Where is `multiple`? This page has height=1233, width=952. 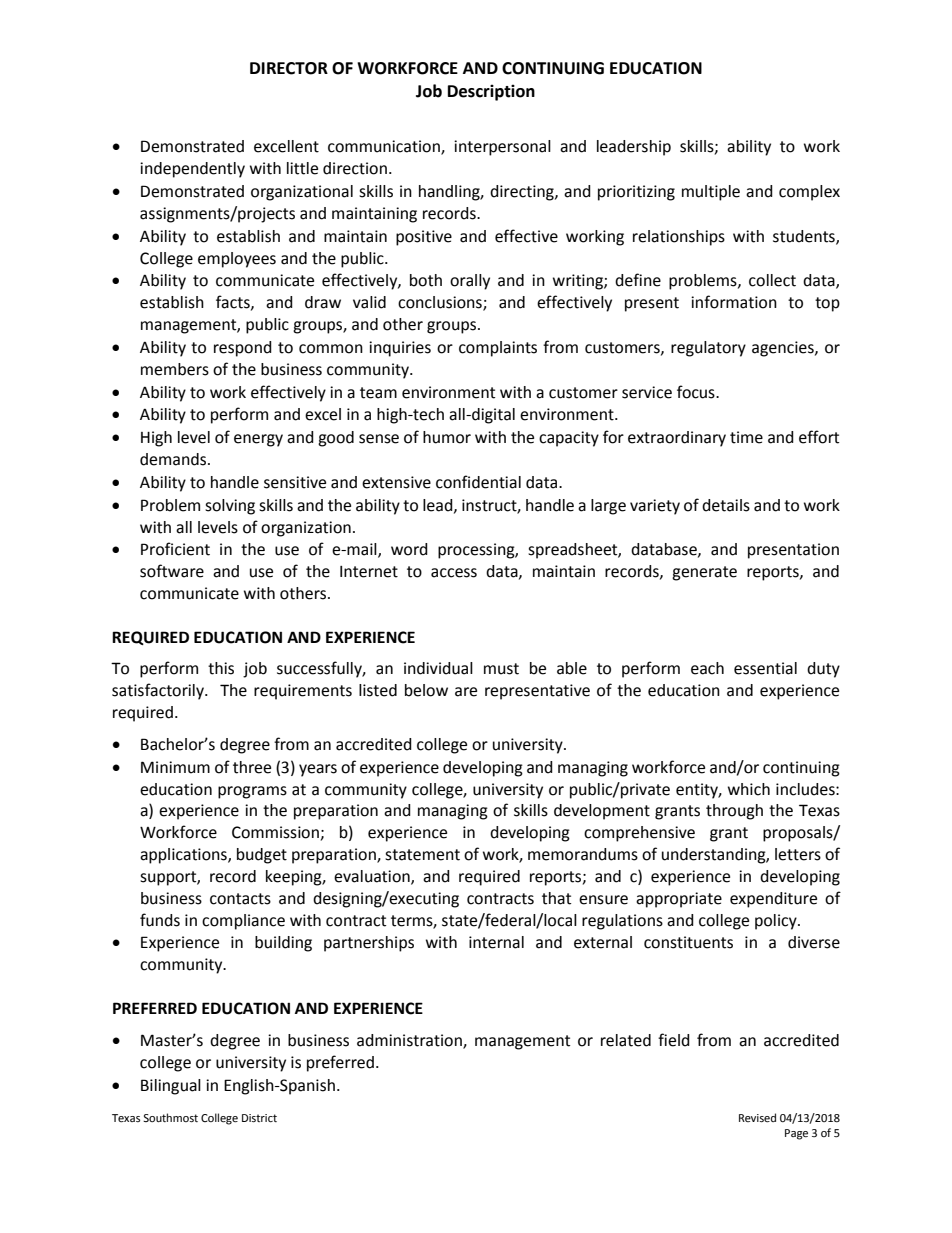
multiple is located at coordinates (711, 193).
